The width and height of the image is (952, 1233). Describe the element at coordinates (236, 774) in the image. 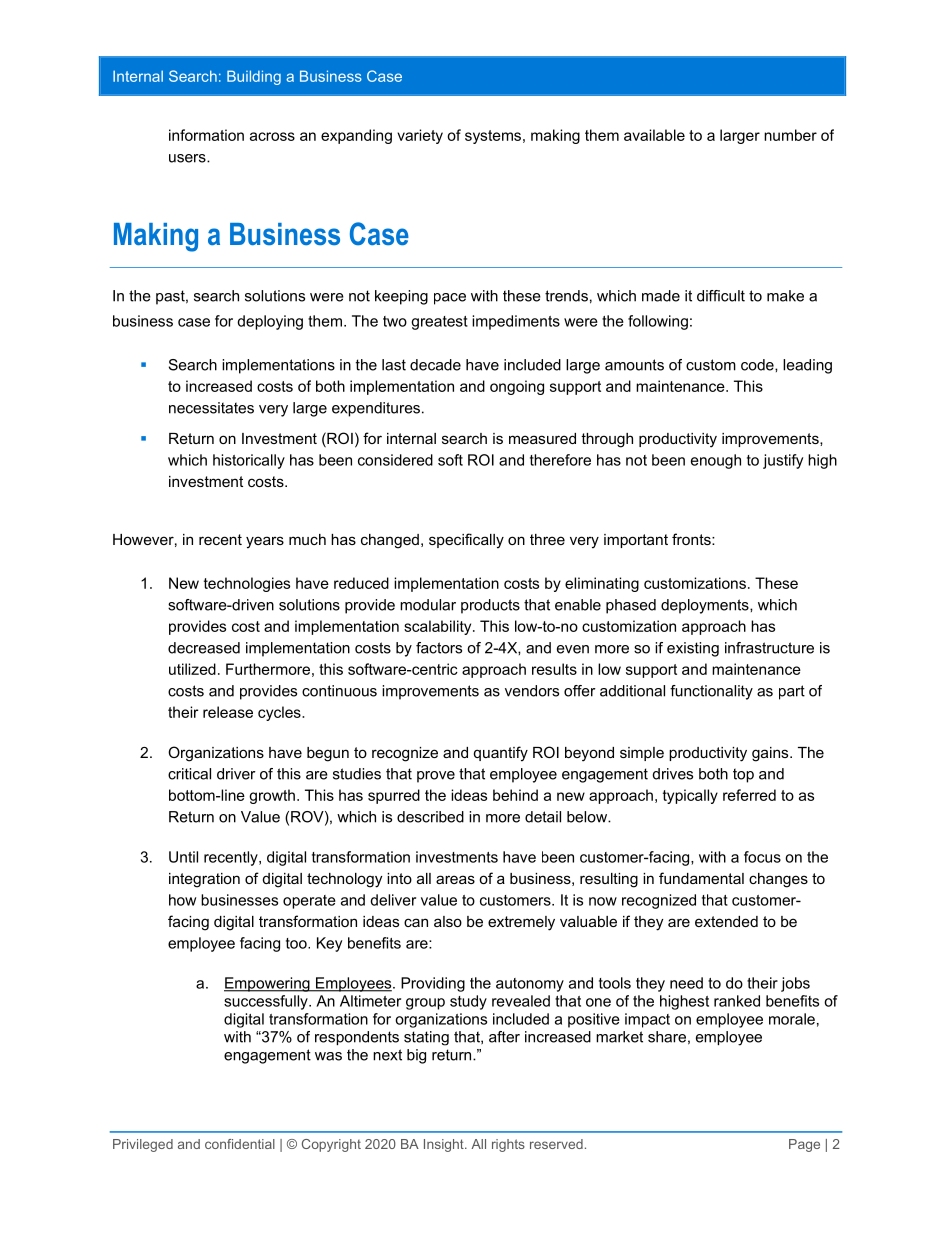

I see `driver` at that location.
